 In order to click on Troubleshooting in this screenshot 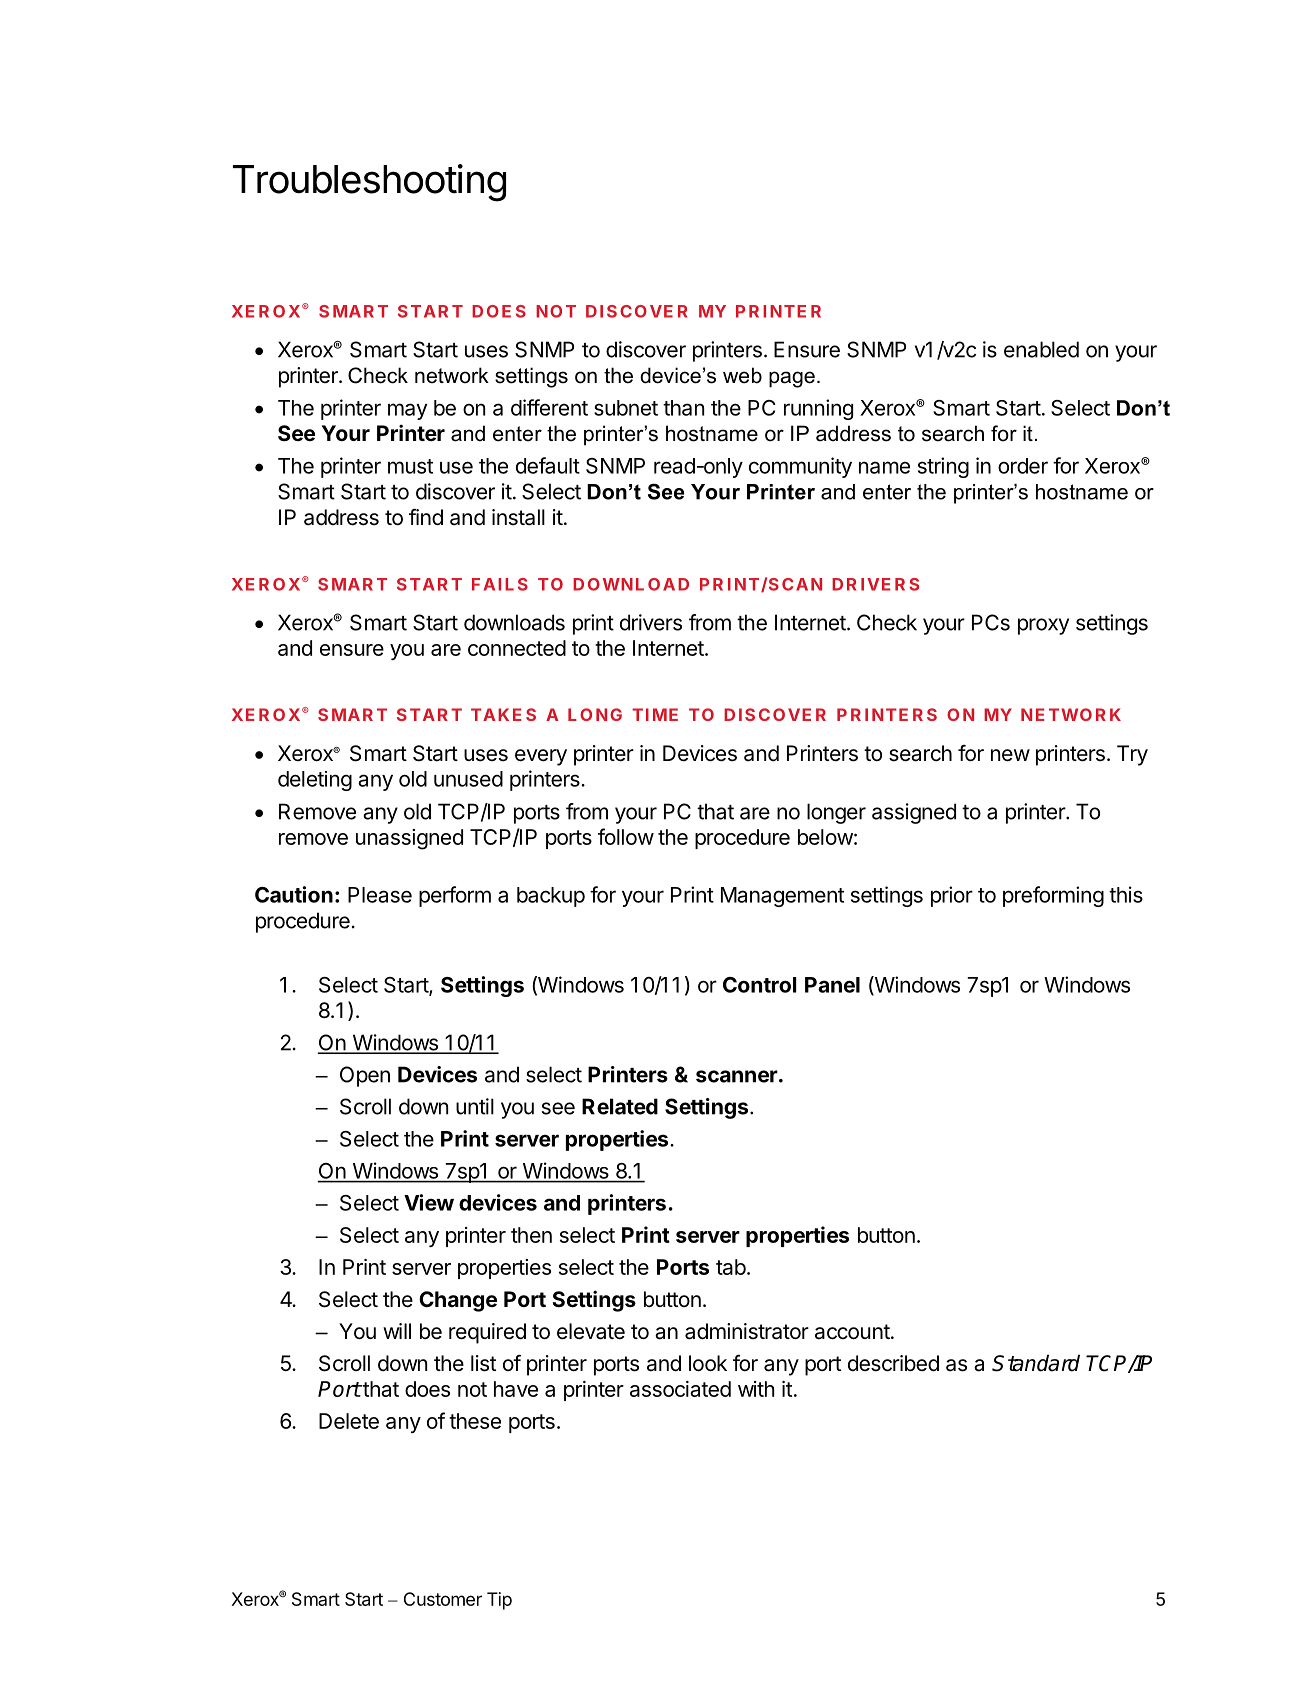, I will do `click(369, 183)`.
